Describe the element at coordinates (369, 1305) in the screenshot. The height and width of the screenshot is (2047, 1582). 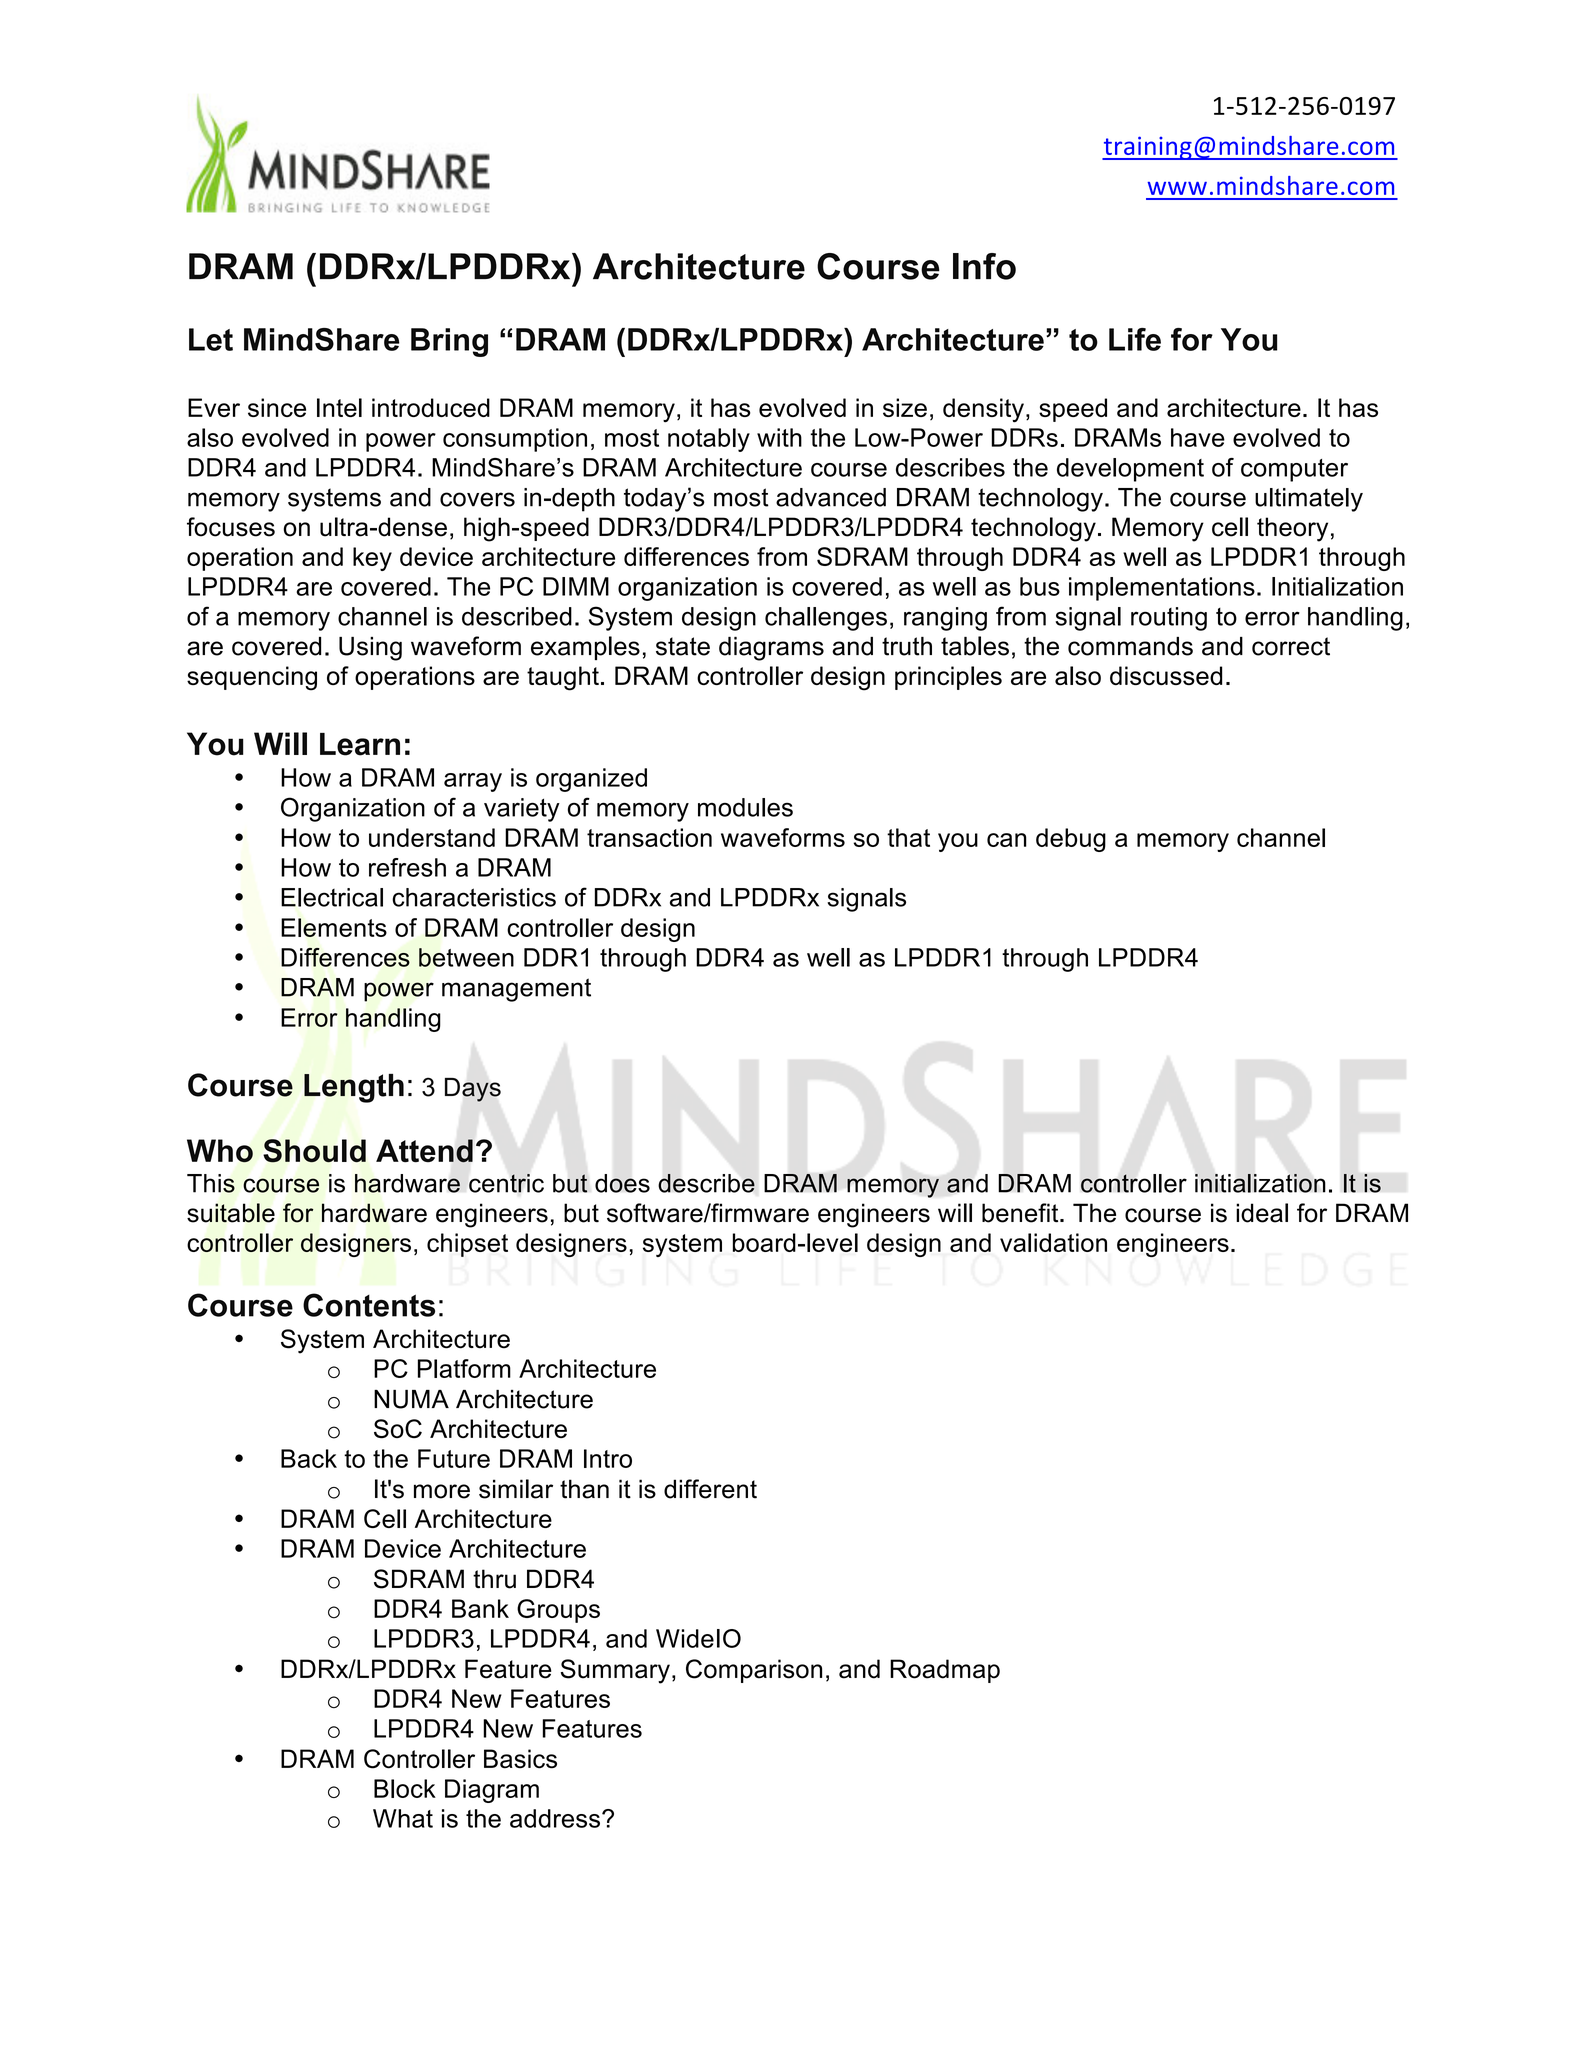
I see `Contents` at that location.
